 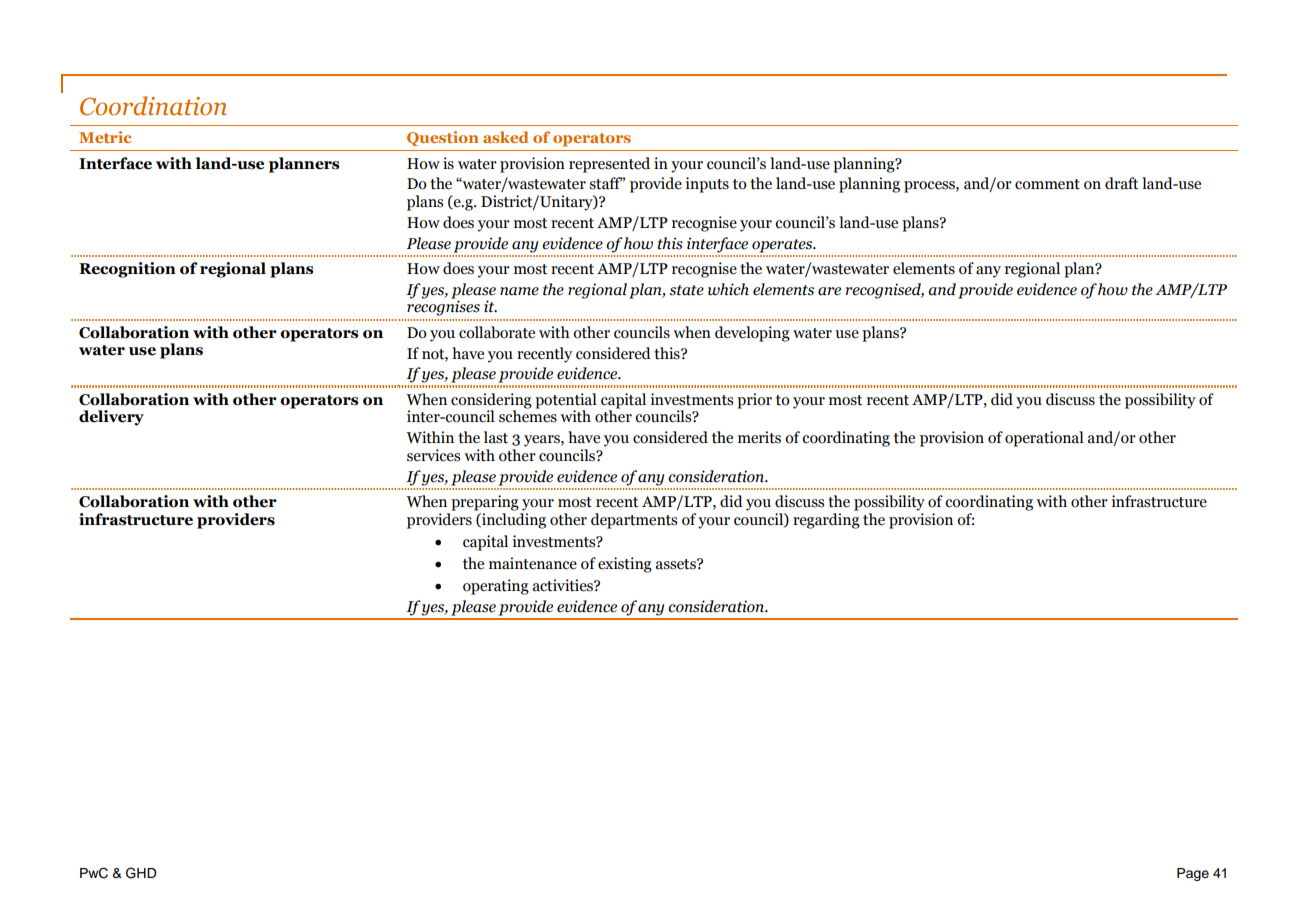 I want to click on Coordination, so click(x=153, y=106).
